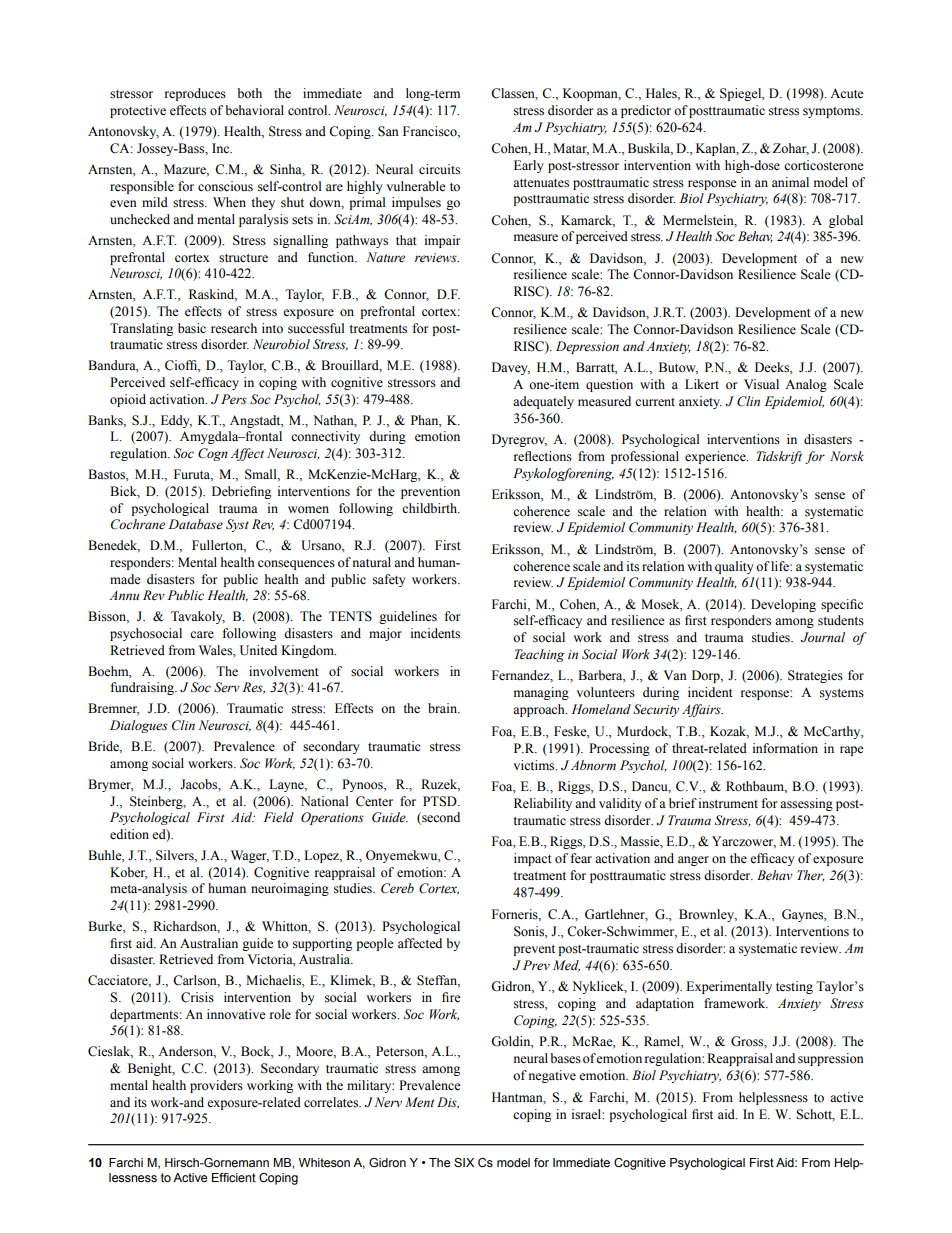  Describe the element at coordinates (791, 149) in the image. I see `Zohar` at that location.
